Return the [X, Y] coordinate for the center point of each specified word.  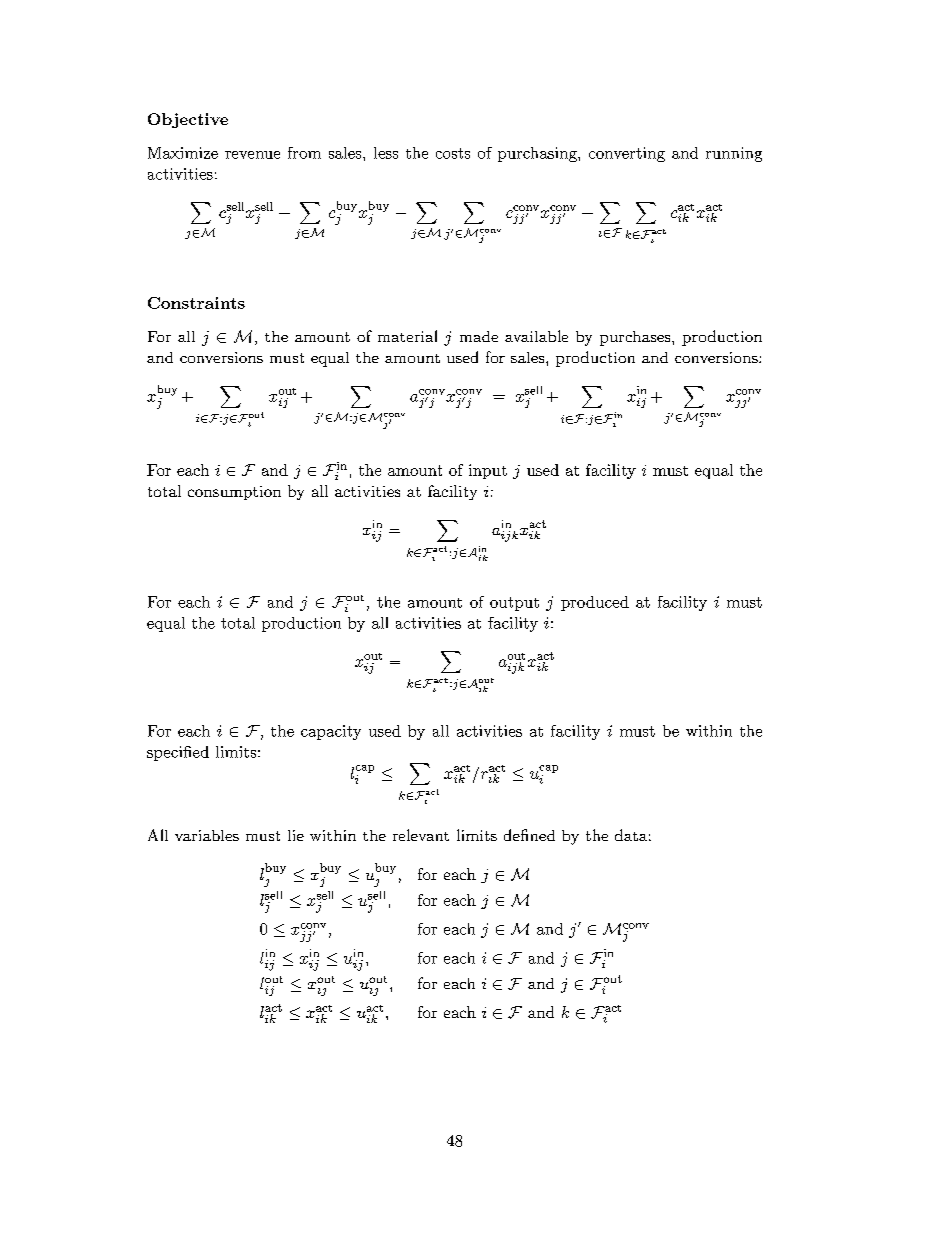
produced [595, 603]
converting [627, 154]
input [488, 471]
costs [453, 153]
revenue [252, 155]
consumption [234, 493]
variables [207, 835]
